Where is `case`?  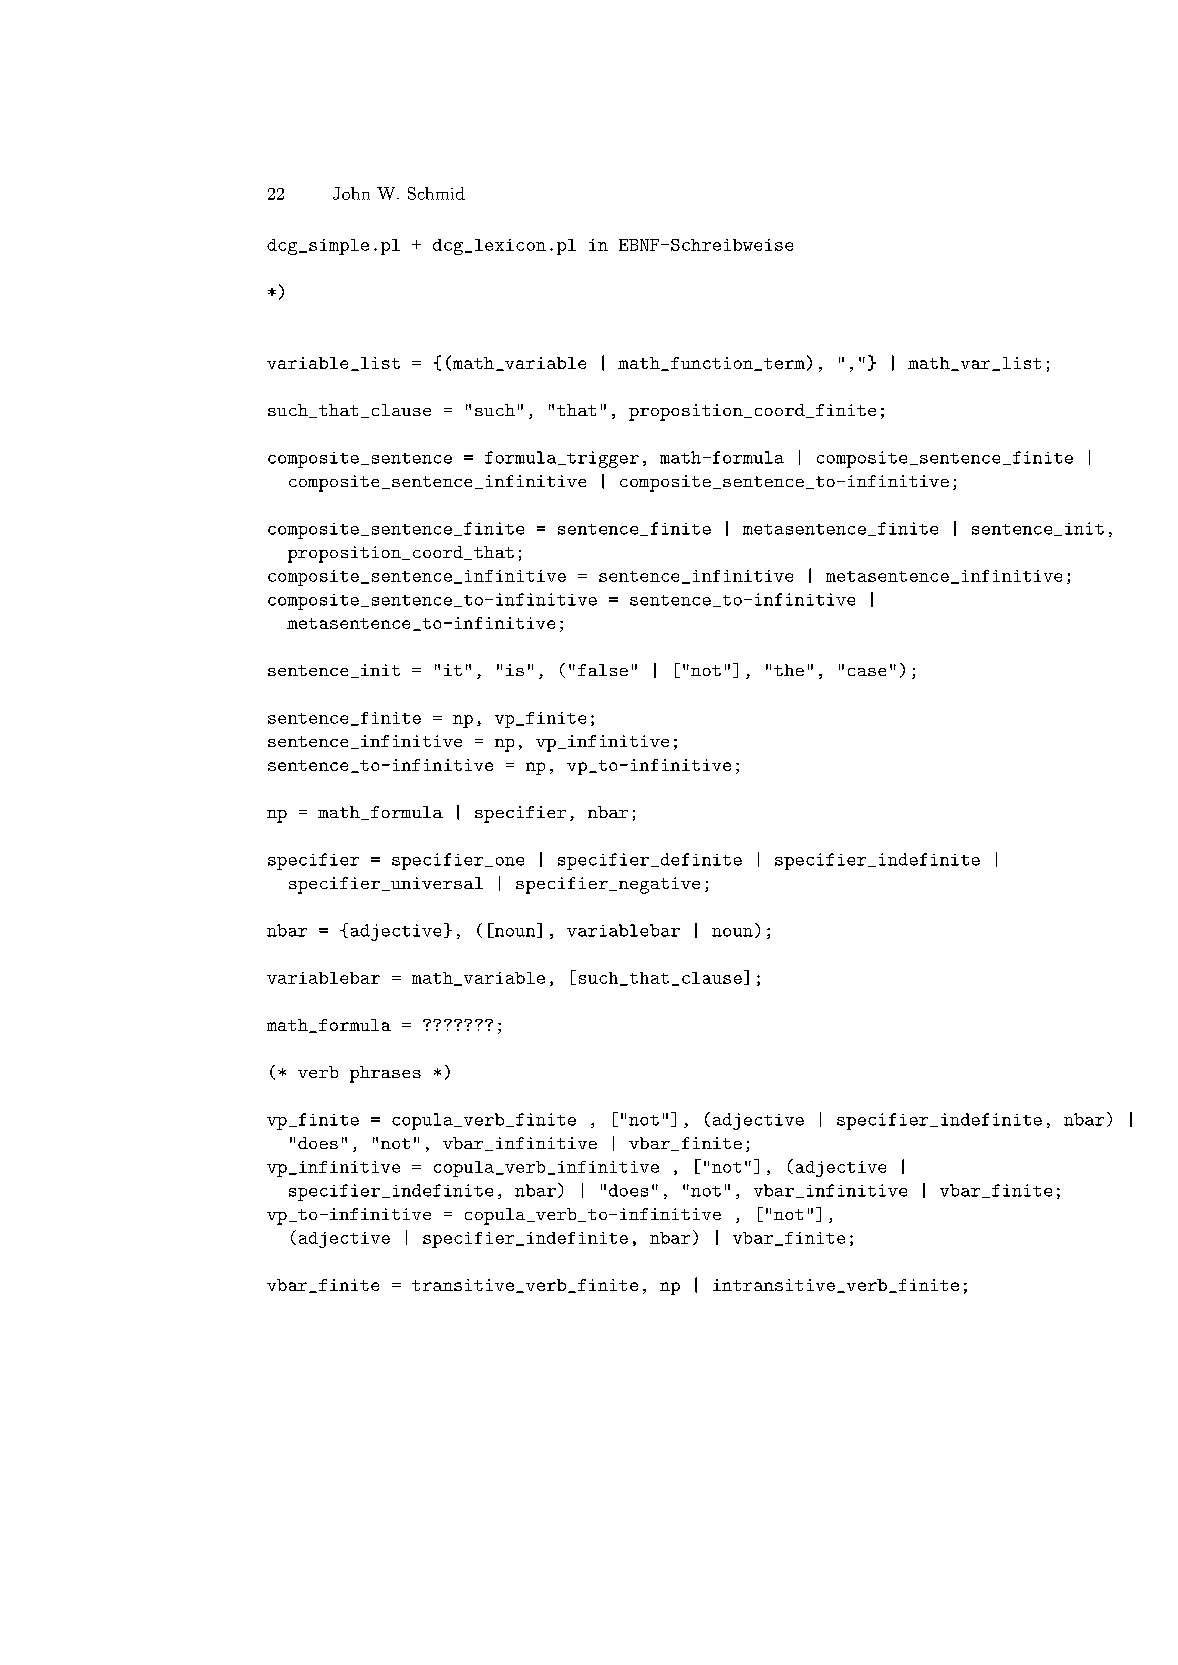 case is located at coordinates (867, 672).
